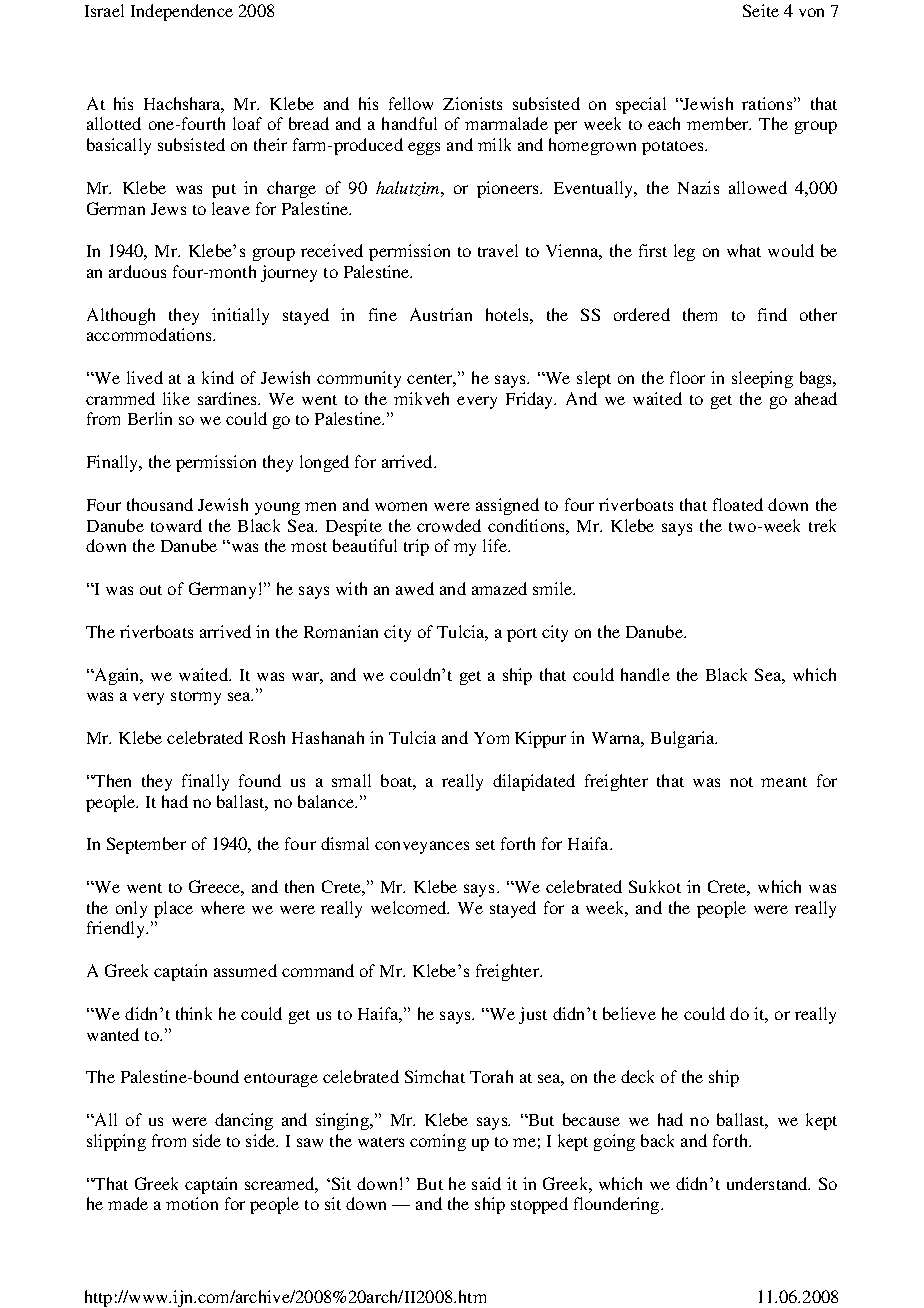  What do you see at coordinates (182, 12) in the screenshot?
I see `Independence` at bounding box center [182, 12].
